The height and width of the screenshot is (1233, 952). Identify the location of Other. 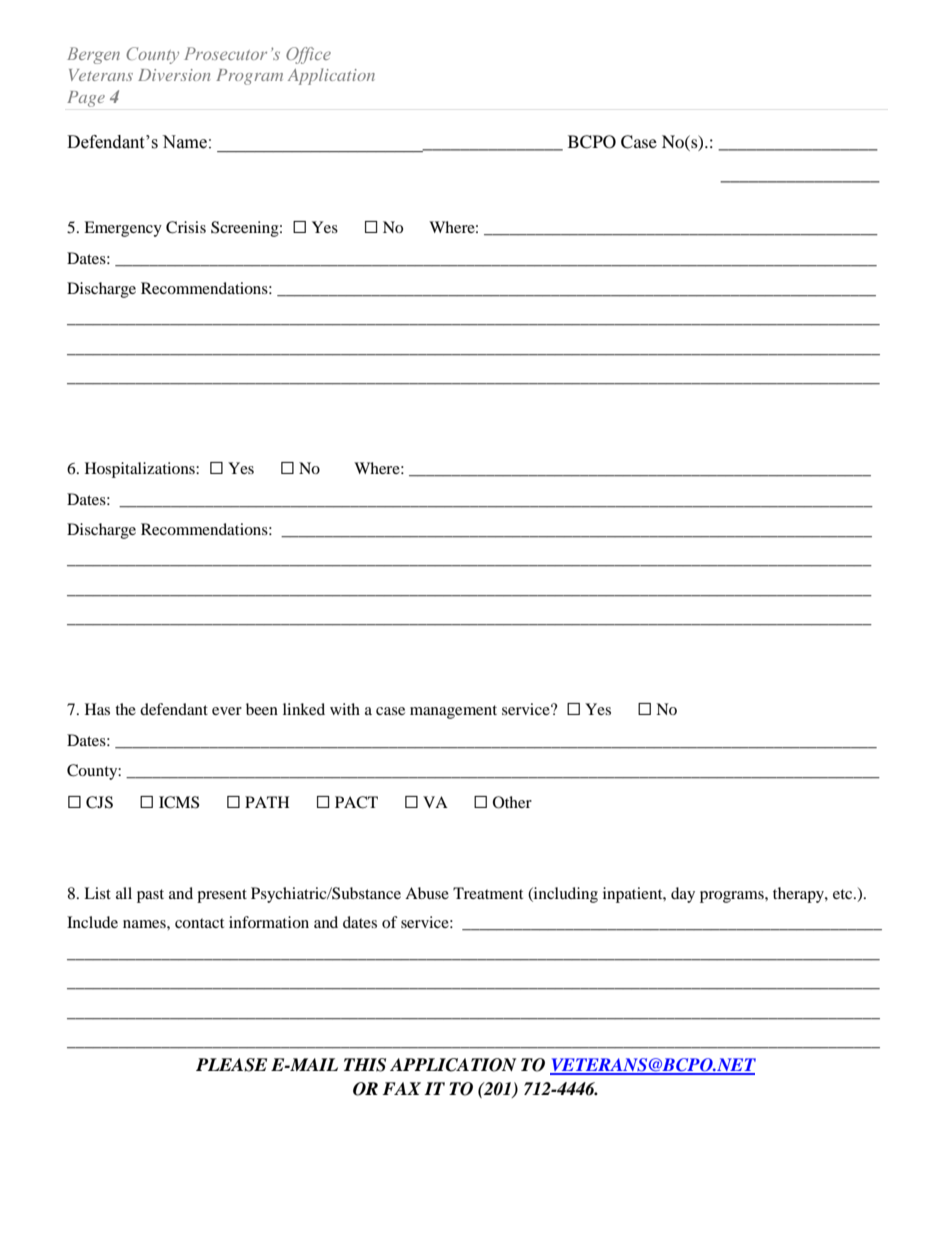
(512, 802).
